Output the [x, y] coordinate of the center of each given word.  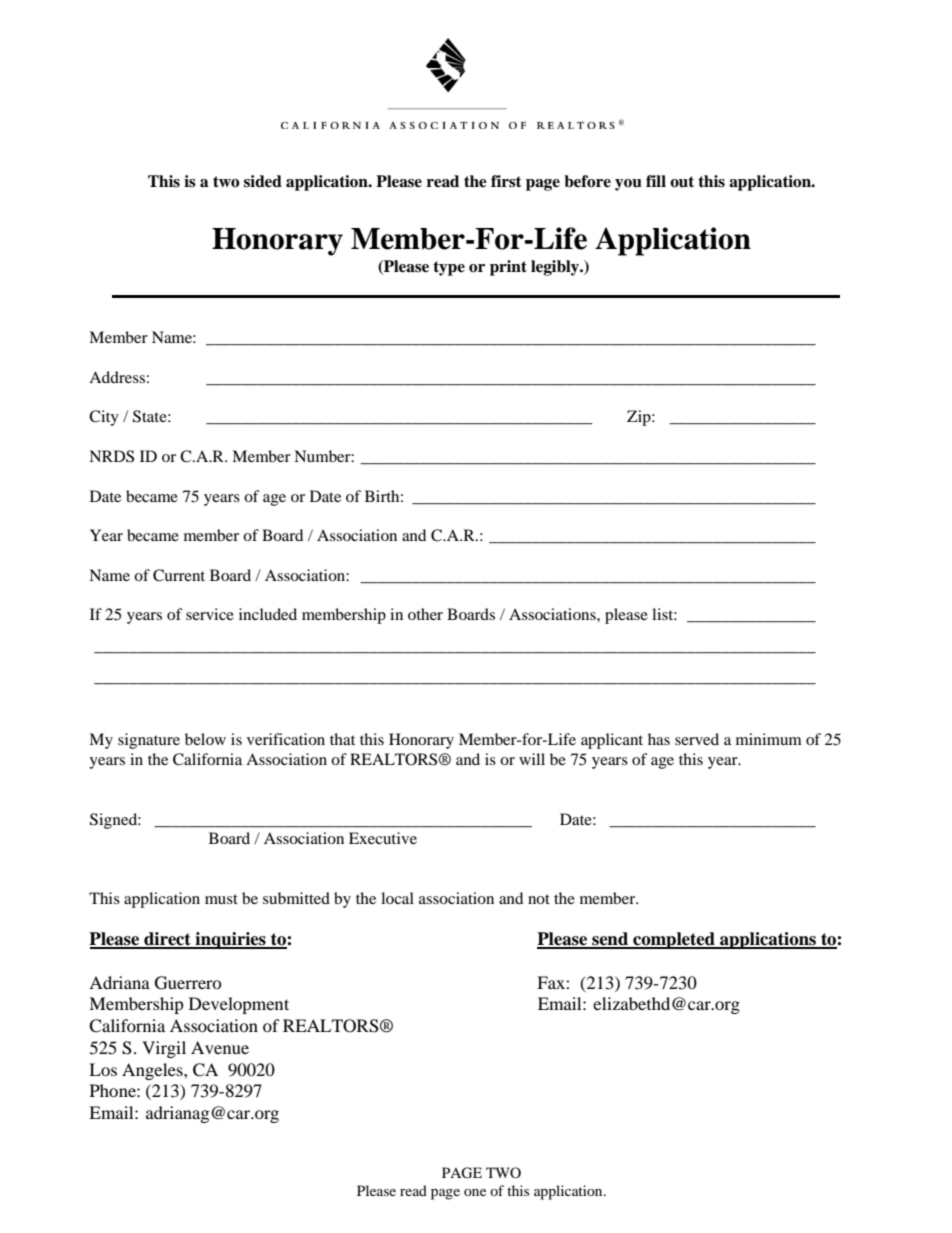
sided [263, 181]
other [425, 614]
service [210, 614]
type [449, 268]
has [659, 739]
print [508, 268]
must [221, 899]
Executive [383, 838]
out [682, 182]
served [697, 739]
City [104, 418]
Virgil [164, 1049]
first [506, 181]
